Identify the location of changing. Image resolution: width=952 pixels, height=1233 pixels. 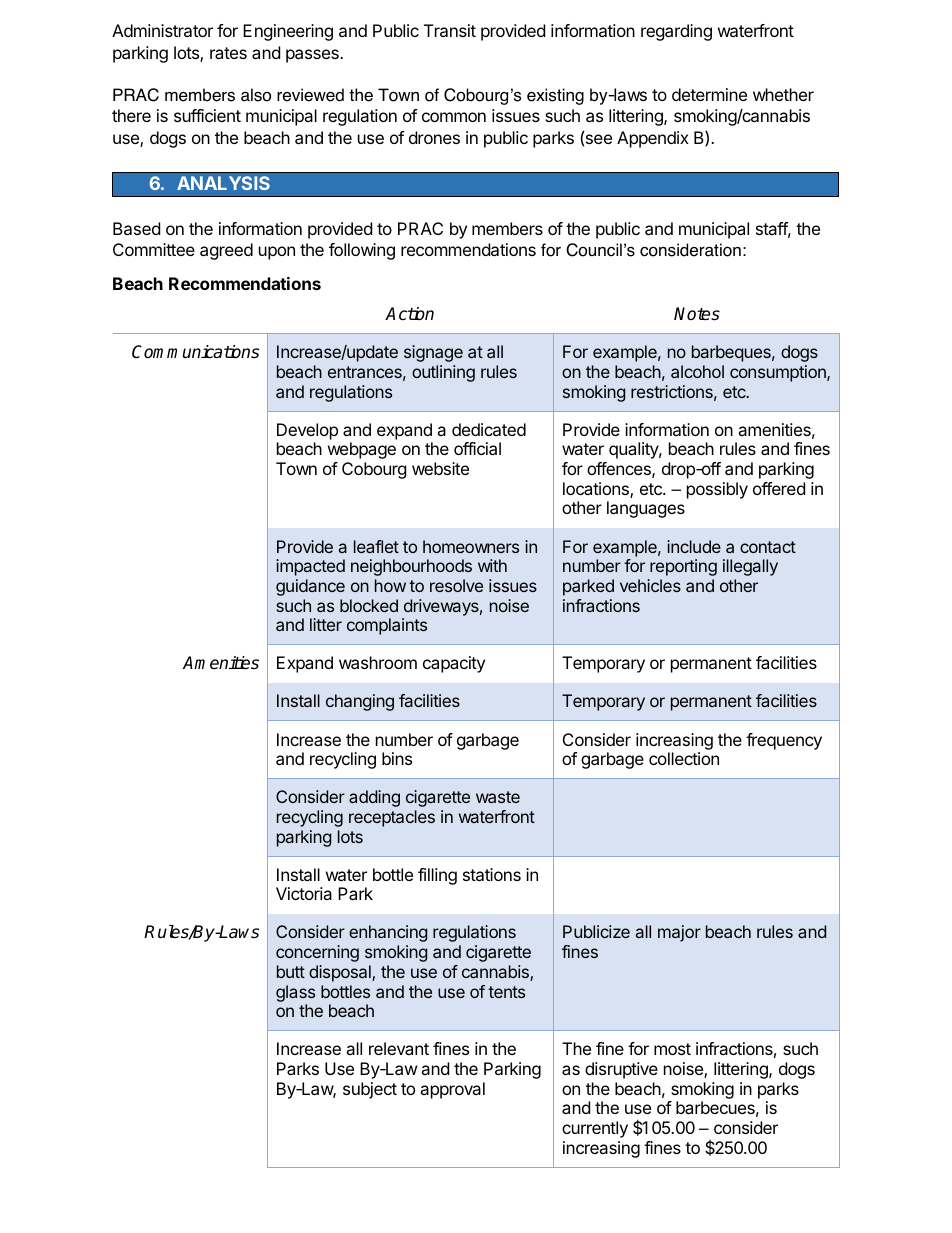
(360, 702).
